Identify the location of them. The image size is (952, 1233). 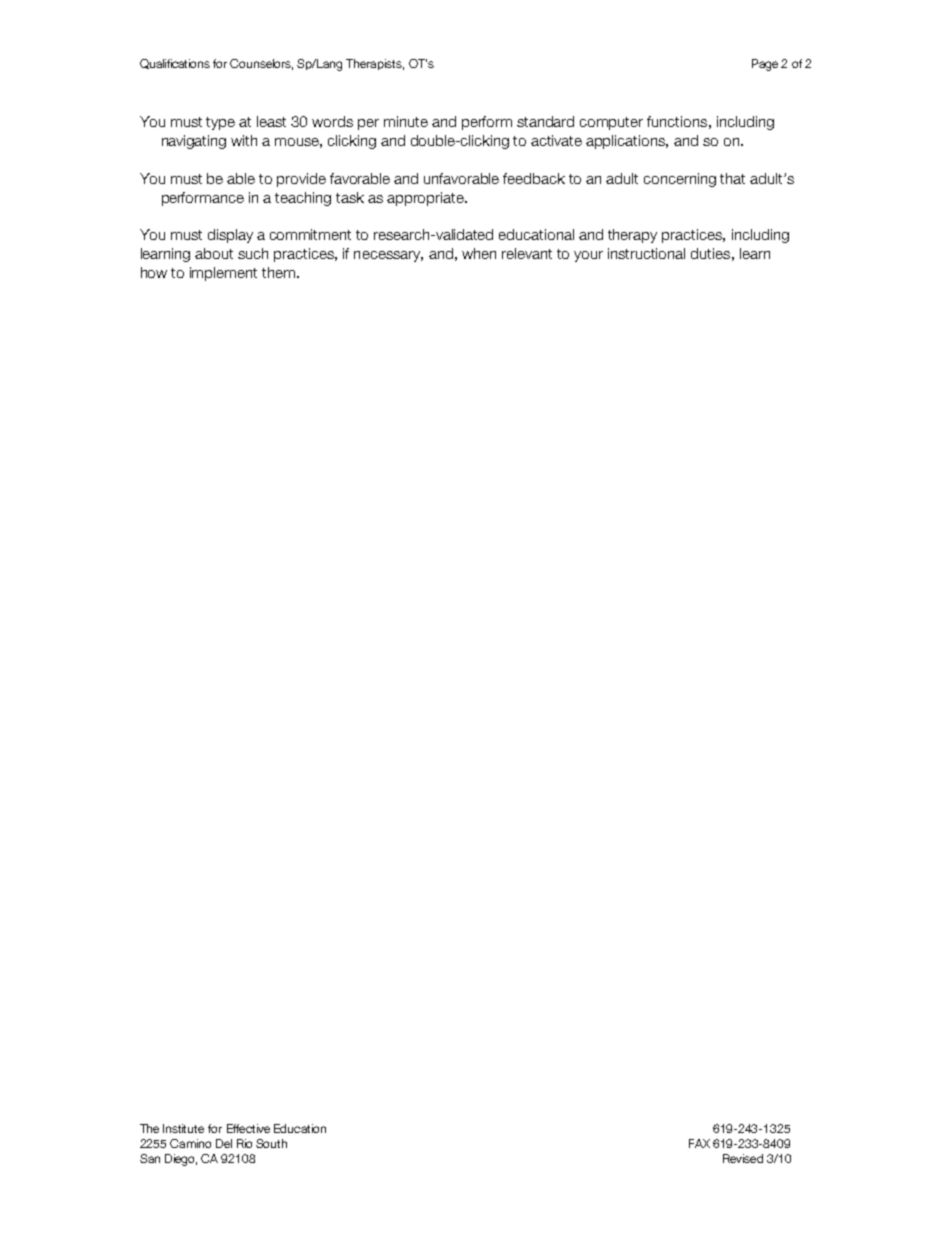
(278, 272).
